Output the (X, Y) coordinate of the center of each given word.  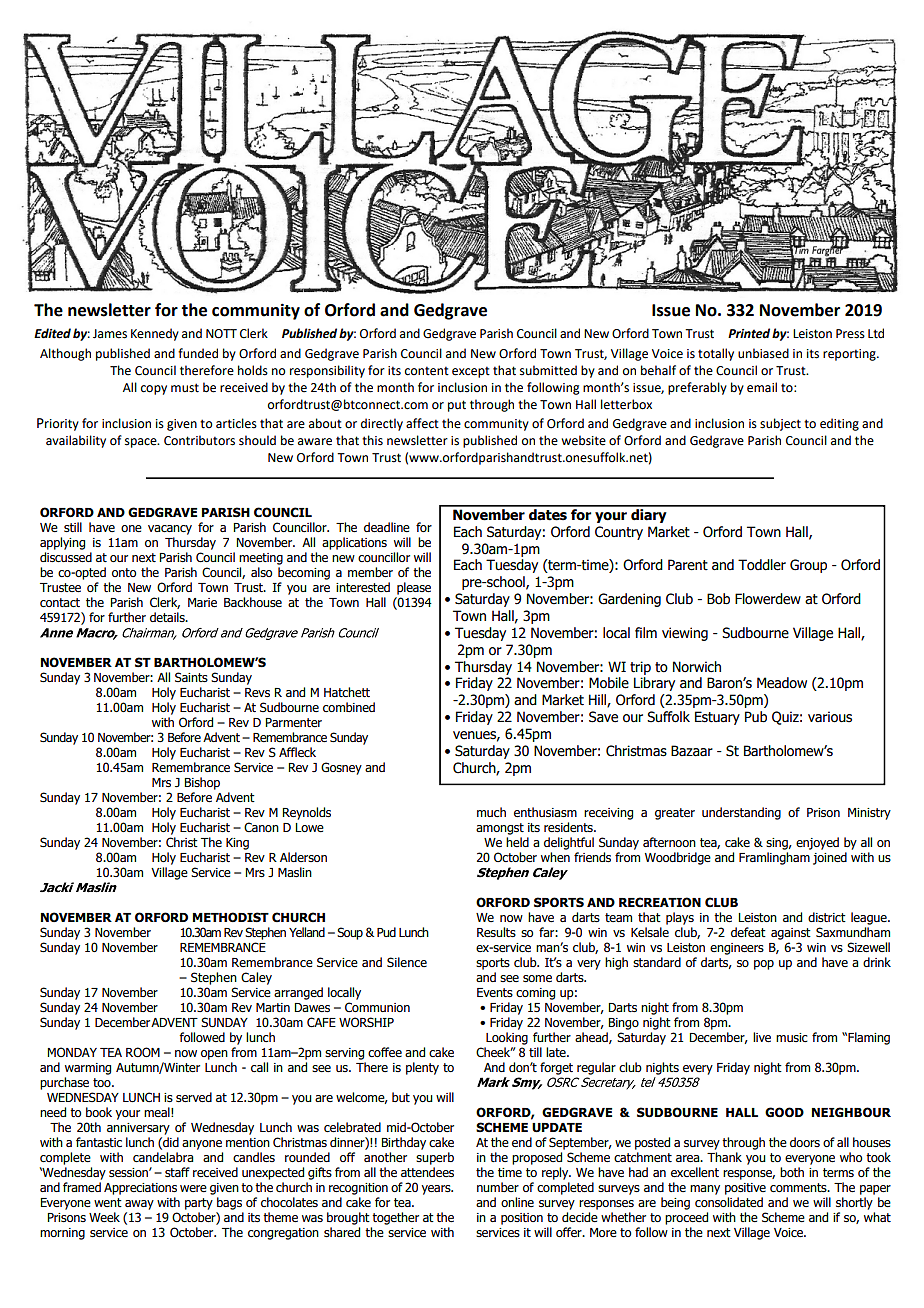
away (139, 1205)
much (491, 812)
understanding (741, 813)
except (471, 372)
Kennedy (155, 334)
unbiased (763, 353)
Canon (261, 827)
